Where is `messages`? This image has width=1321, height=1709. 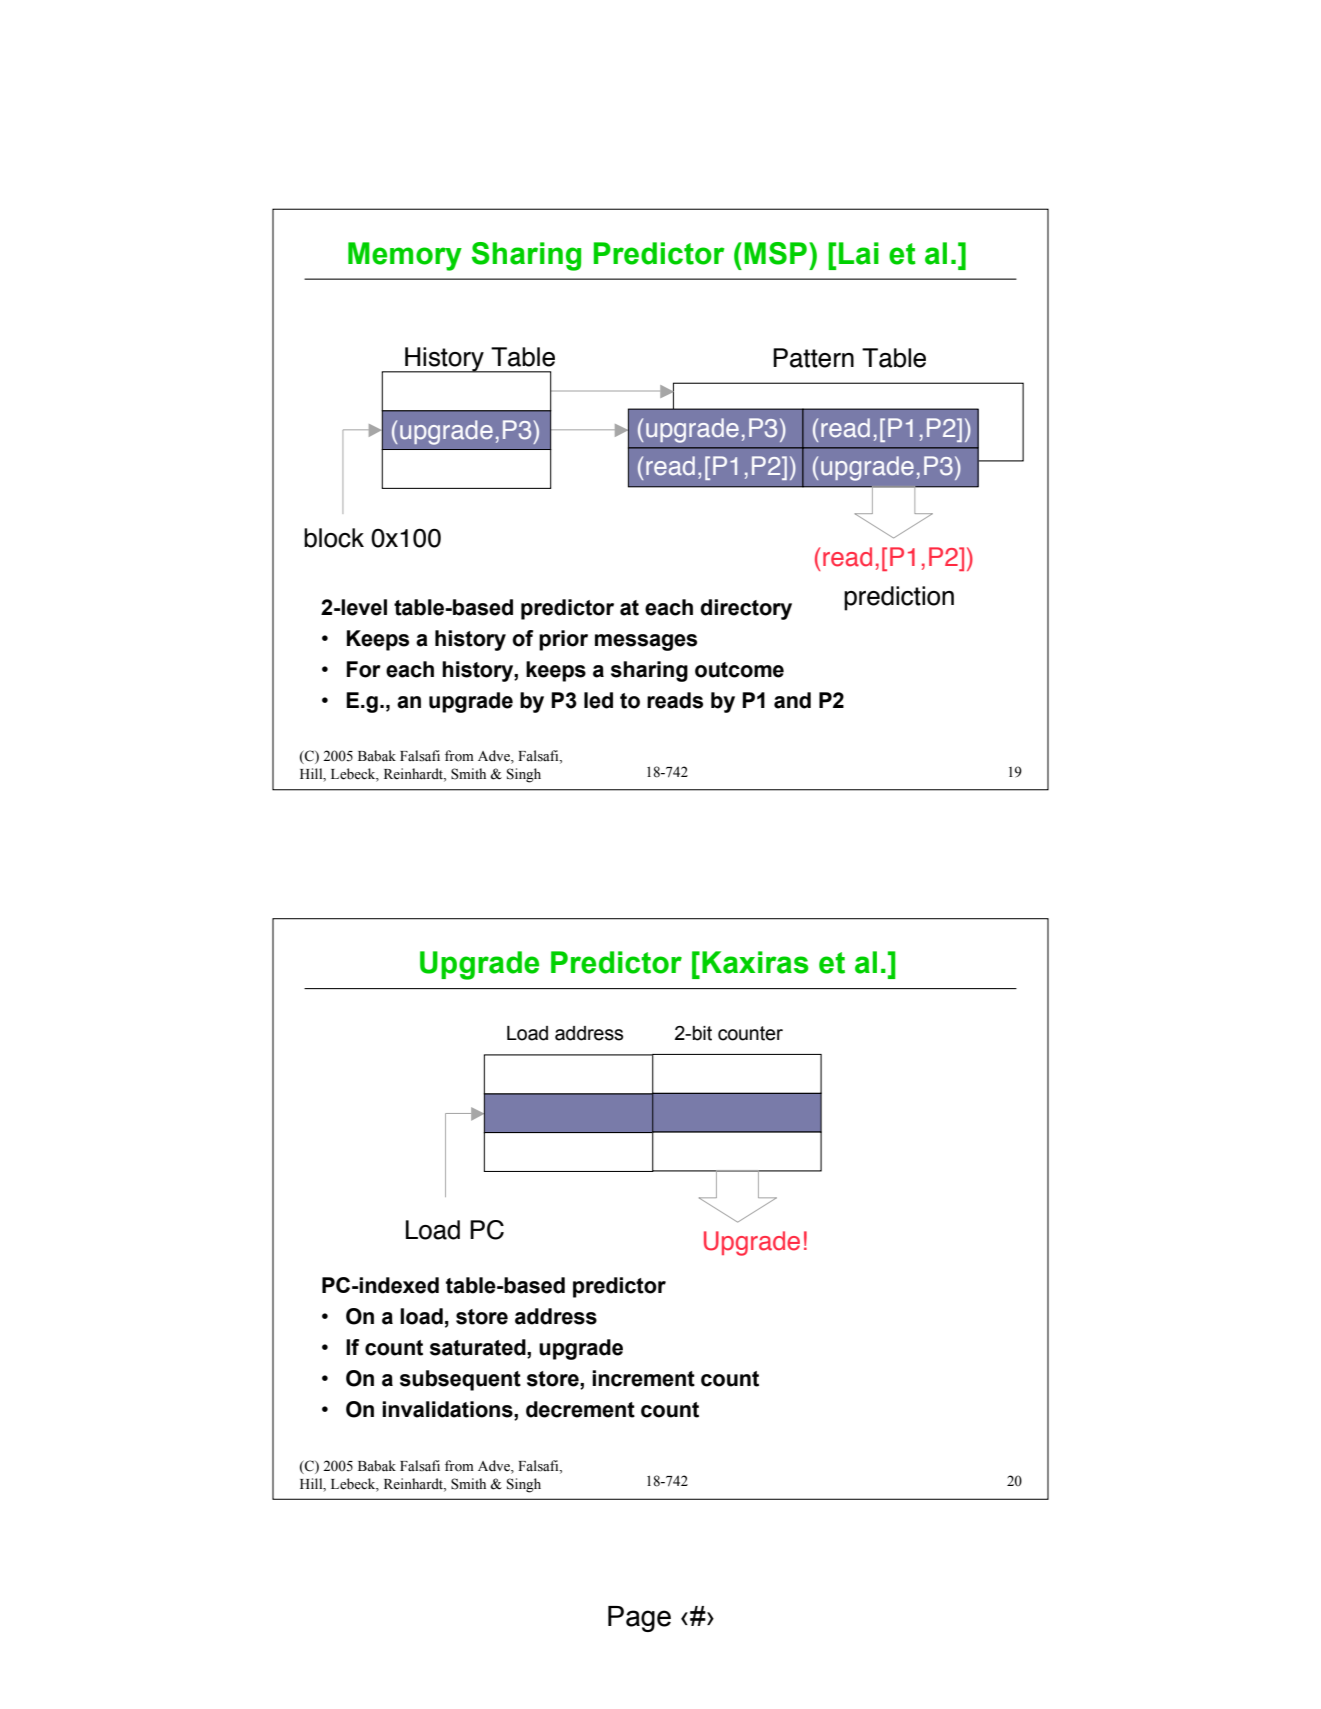 messages is located at coordinates (646, 642).
